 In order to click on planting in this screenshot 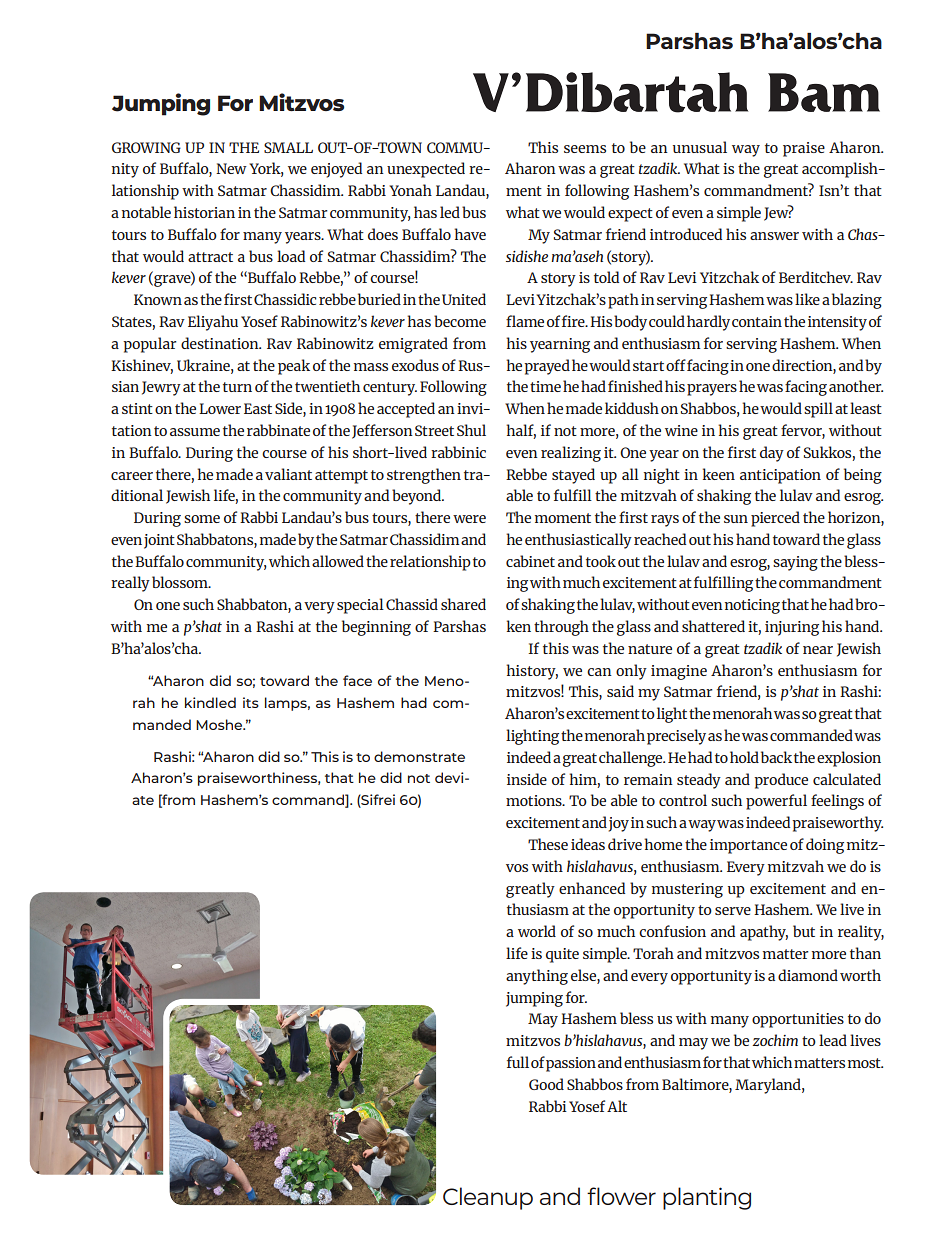, I will do `click(707, 1198)`.
